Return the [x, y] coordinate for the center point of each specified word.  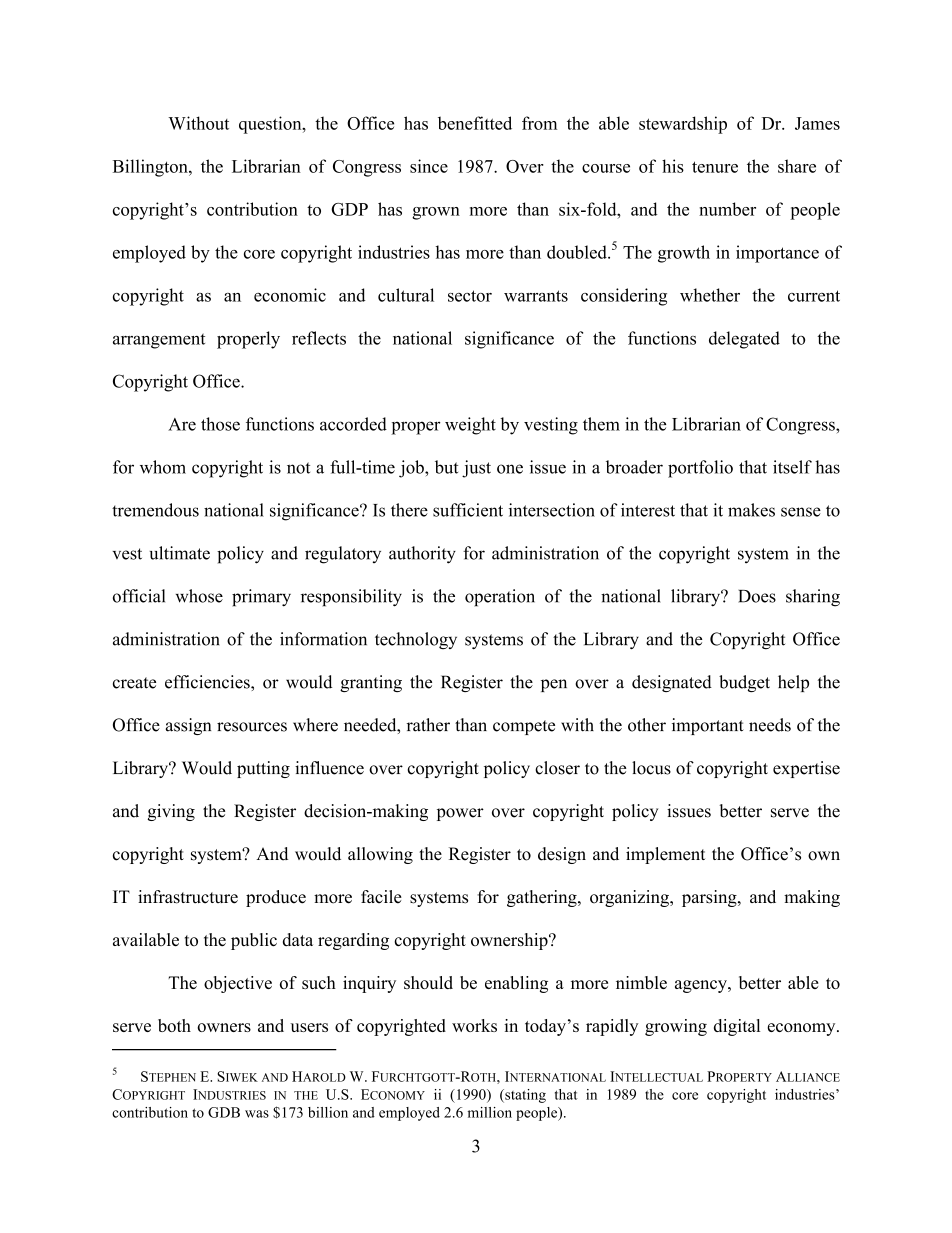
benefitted [475, 123]
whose [199, 596]
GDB [224, 1112]
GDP [349, 209]
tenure [715, 167]
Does [757, 596]
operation [500, 598]
